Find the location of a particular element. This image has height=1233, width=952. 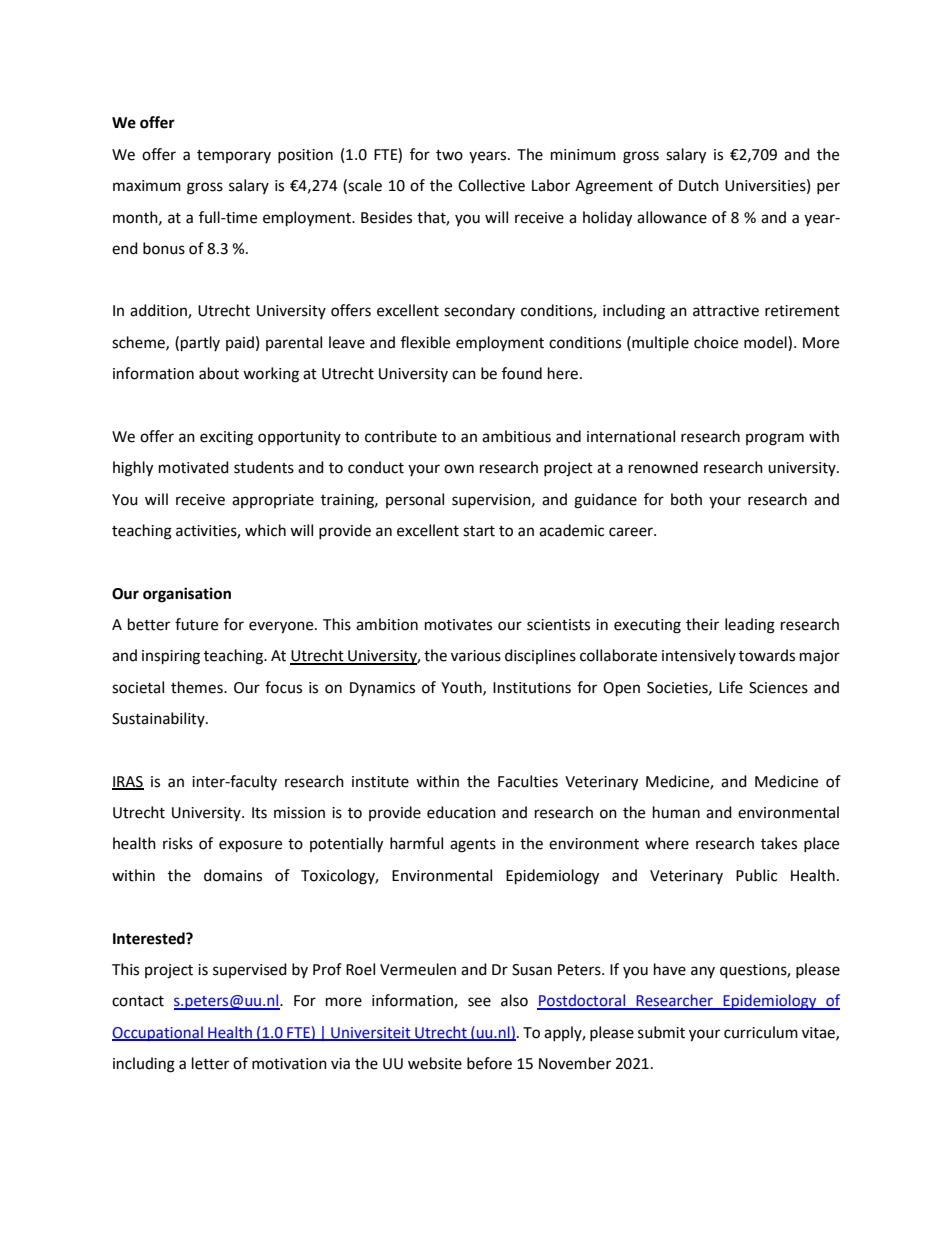

before is located at coordinates (489, 1063).
